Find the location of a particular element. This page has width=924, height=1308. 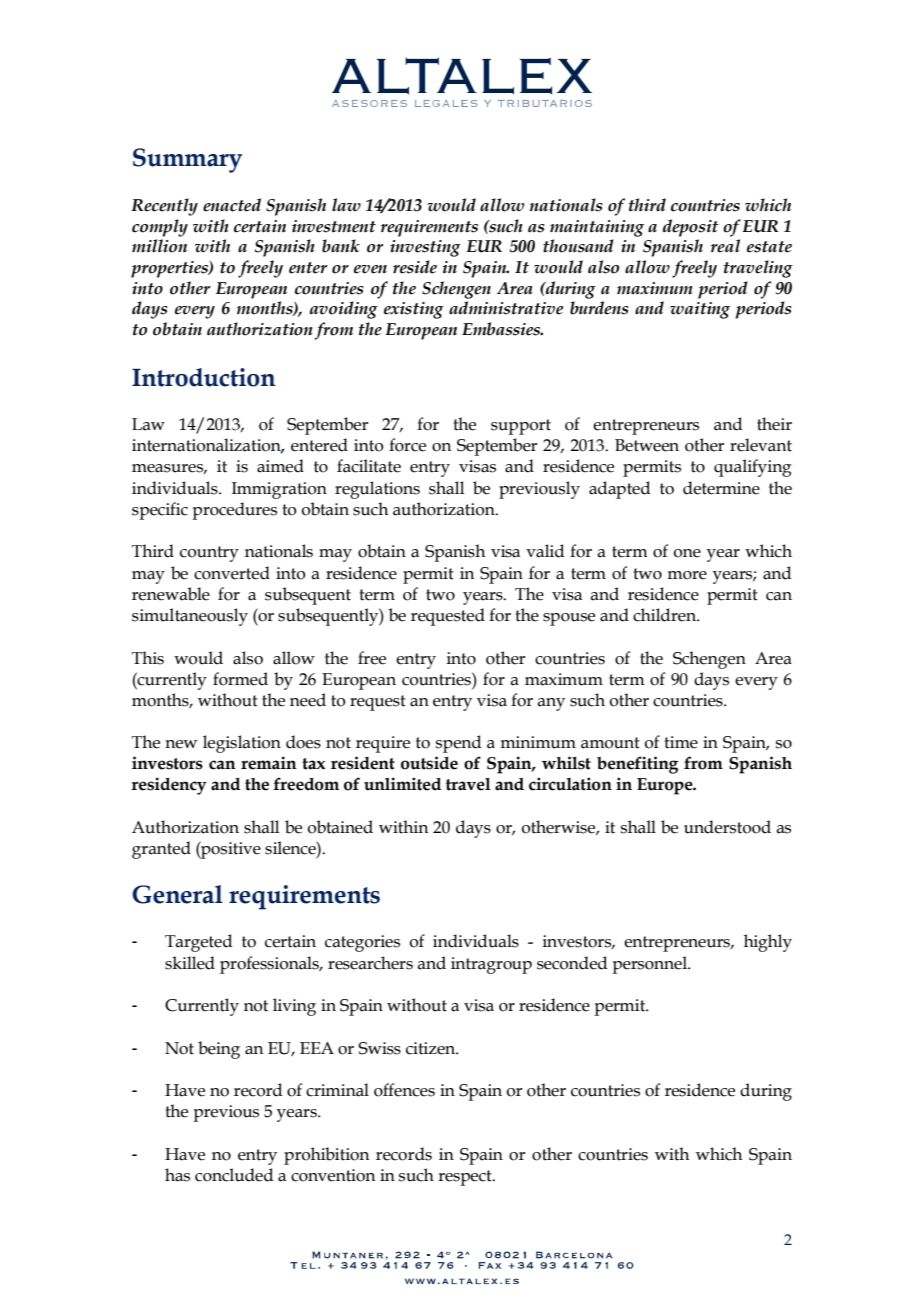

unlimited is located at coordinates (402, 784).
